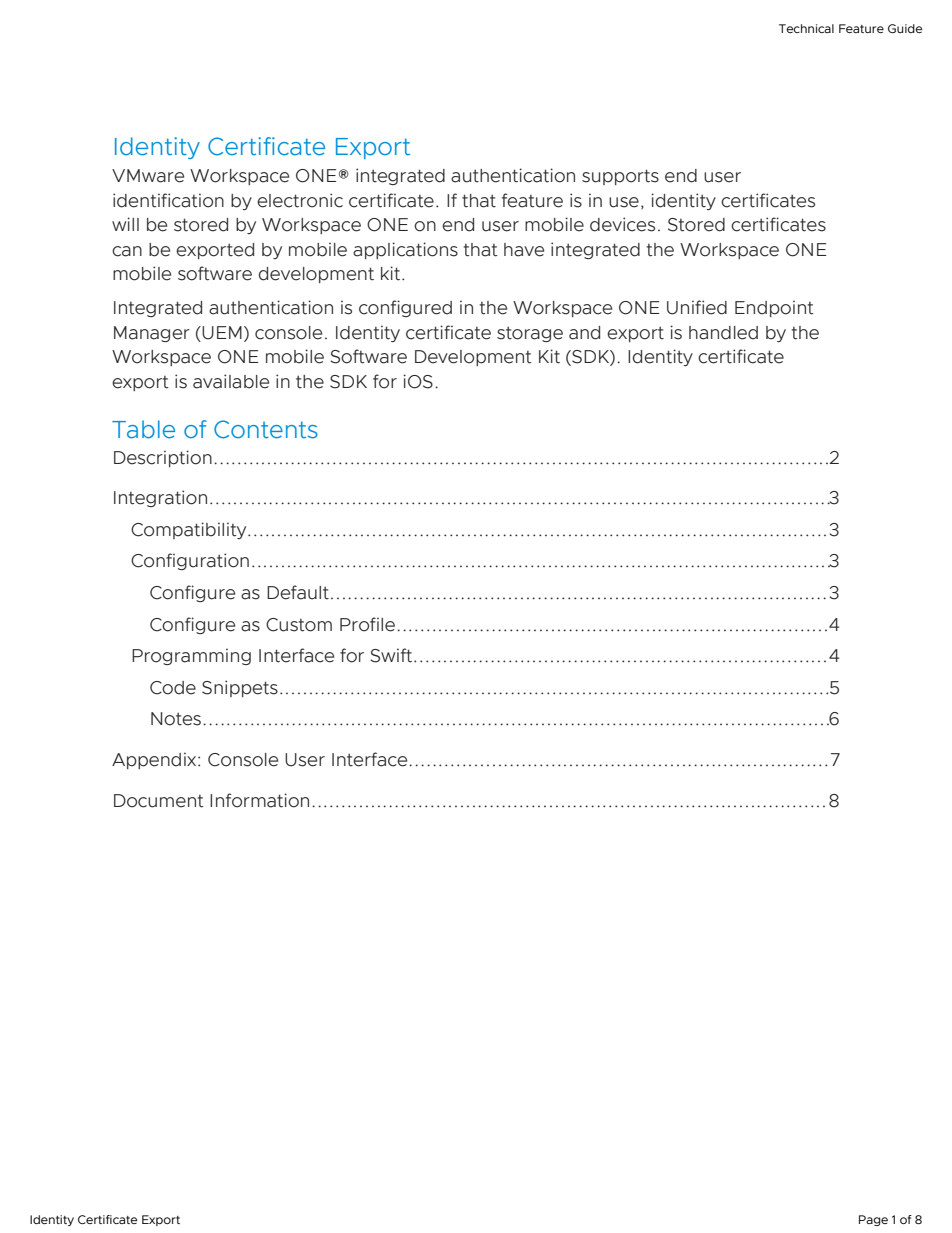 The height and width of the page is (1233, 952). What do you see at coordinates (806, 28) in the page?
I see `Technical` at bounding box center [806, 28].
